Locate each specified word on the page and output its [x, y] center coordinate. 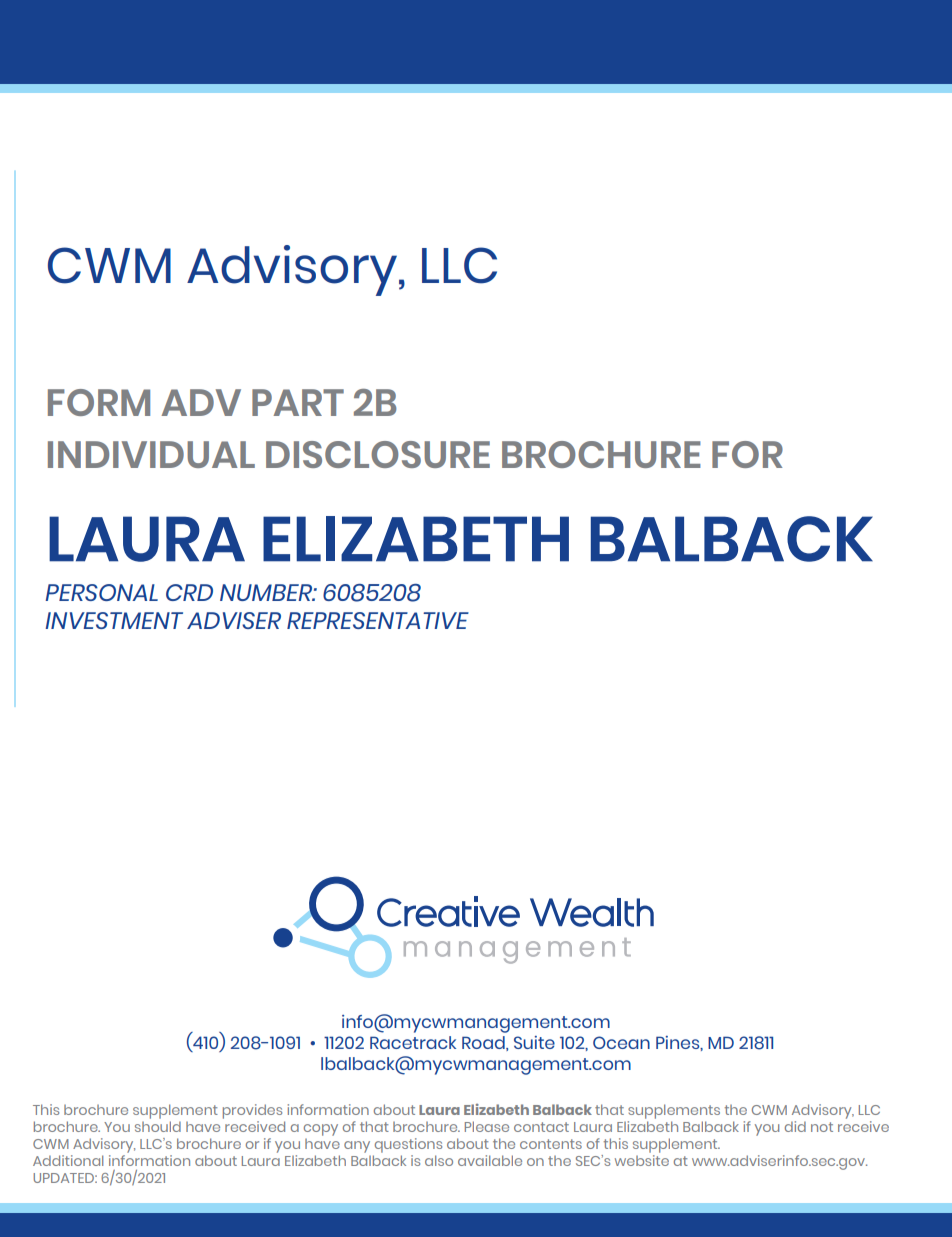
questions [407, 1147]
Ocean [621, 1042]
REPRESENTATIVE [378, 620]
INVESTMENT [114, 620]
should [158, 1126]
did [795, 1126]
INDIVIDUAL [151, 454]
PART [298, 402]
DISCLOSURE [378, 454]
